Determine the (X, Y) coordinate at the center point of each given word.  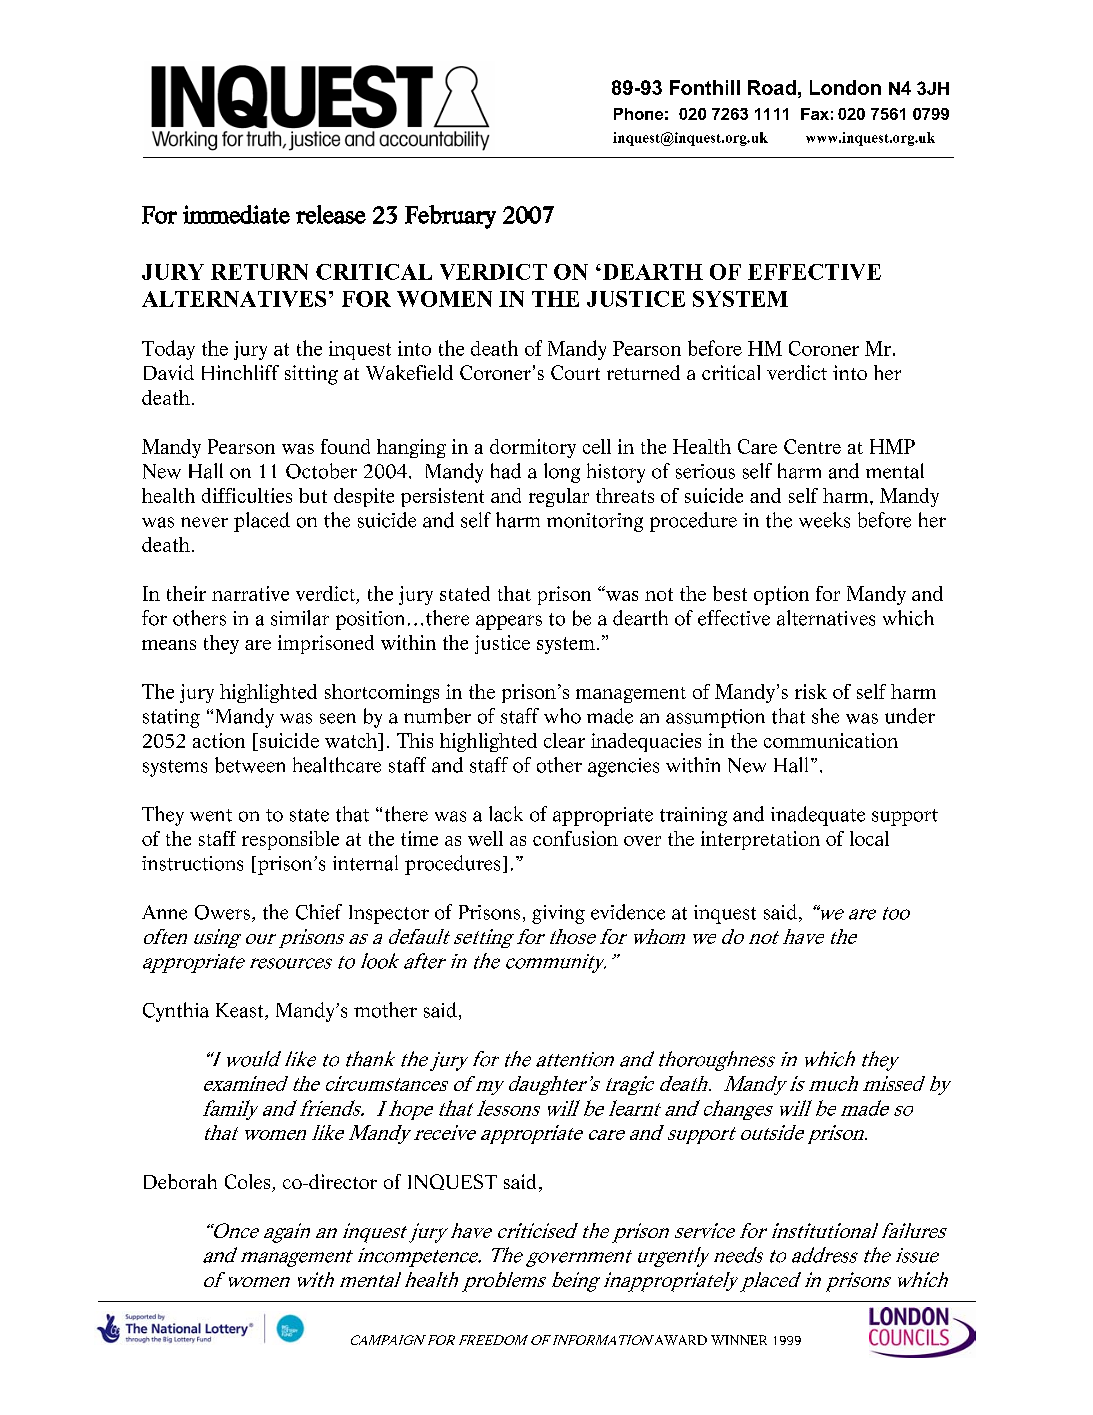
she (825, 716)
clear (564, 740)
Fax (815, 114)
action (219, 740)
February (450, 217)
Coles (249, 1183)
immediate (236, 214)
